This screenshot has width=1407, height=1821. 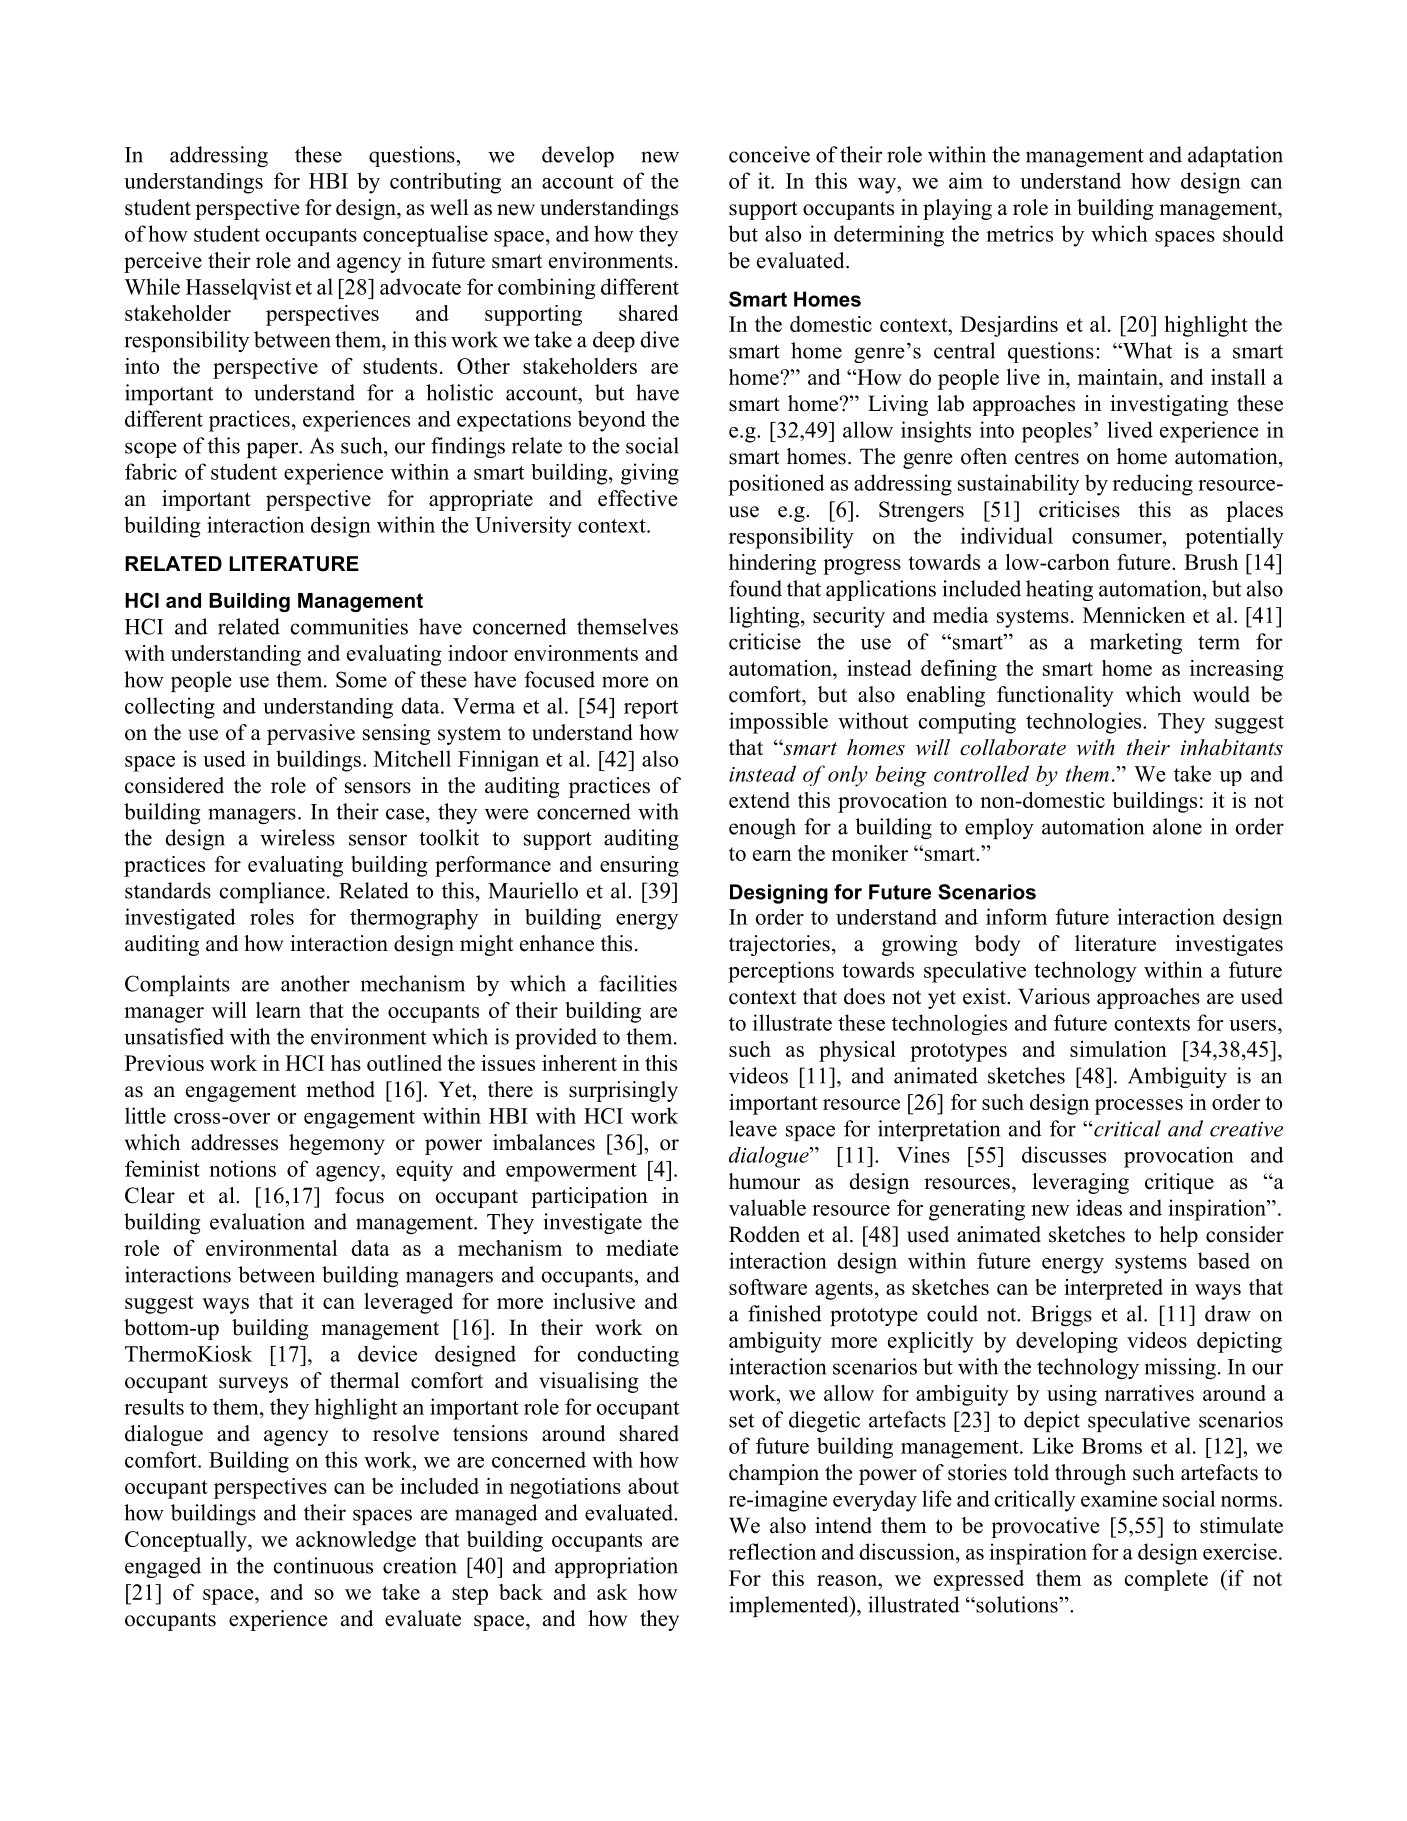 What do you see at coordinates (765, 617) in the screenshot?
I see `lighting` at bounding box center [765, 617].
